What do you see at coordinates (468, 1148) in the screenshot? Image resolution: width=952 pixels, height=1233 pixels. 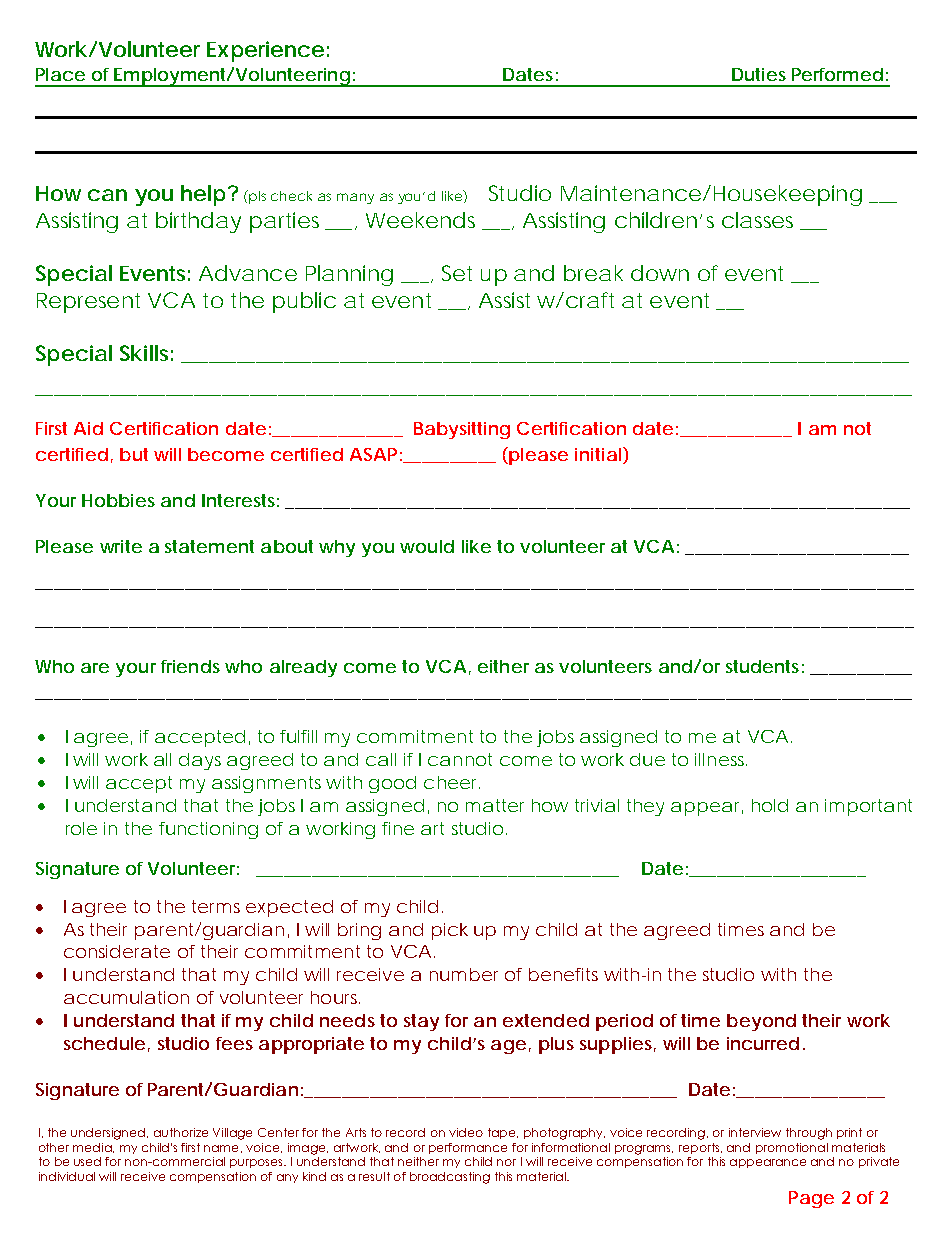 I see `performance` at bounding box center [468, 1148].
